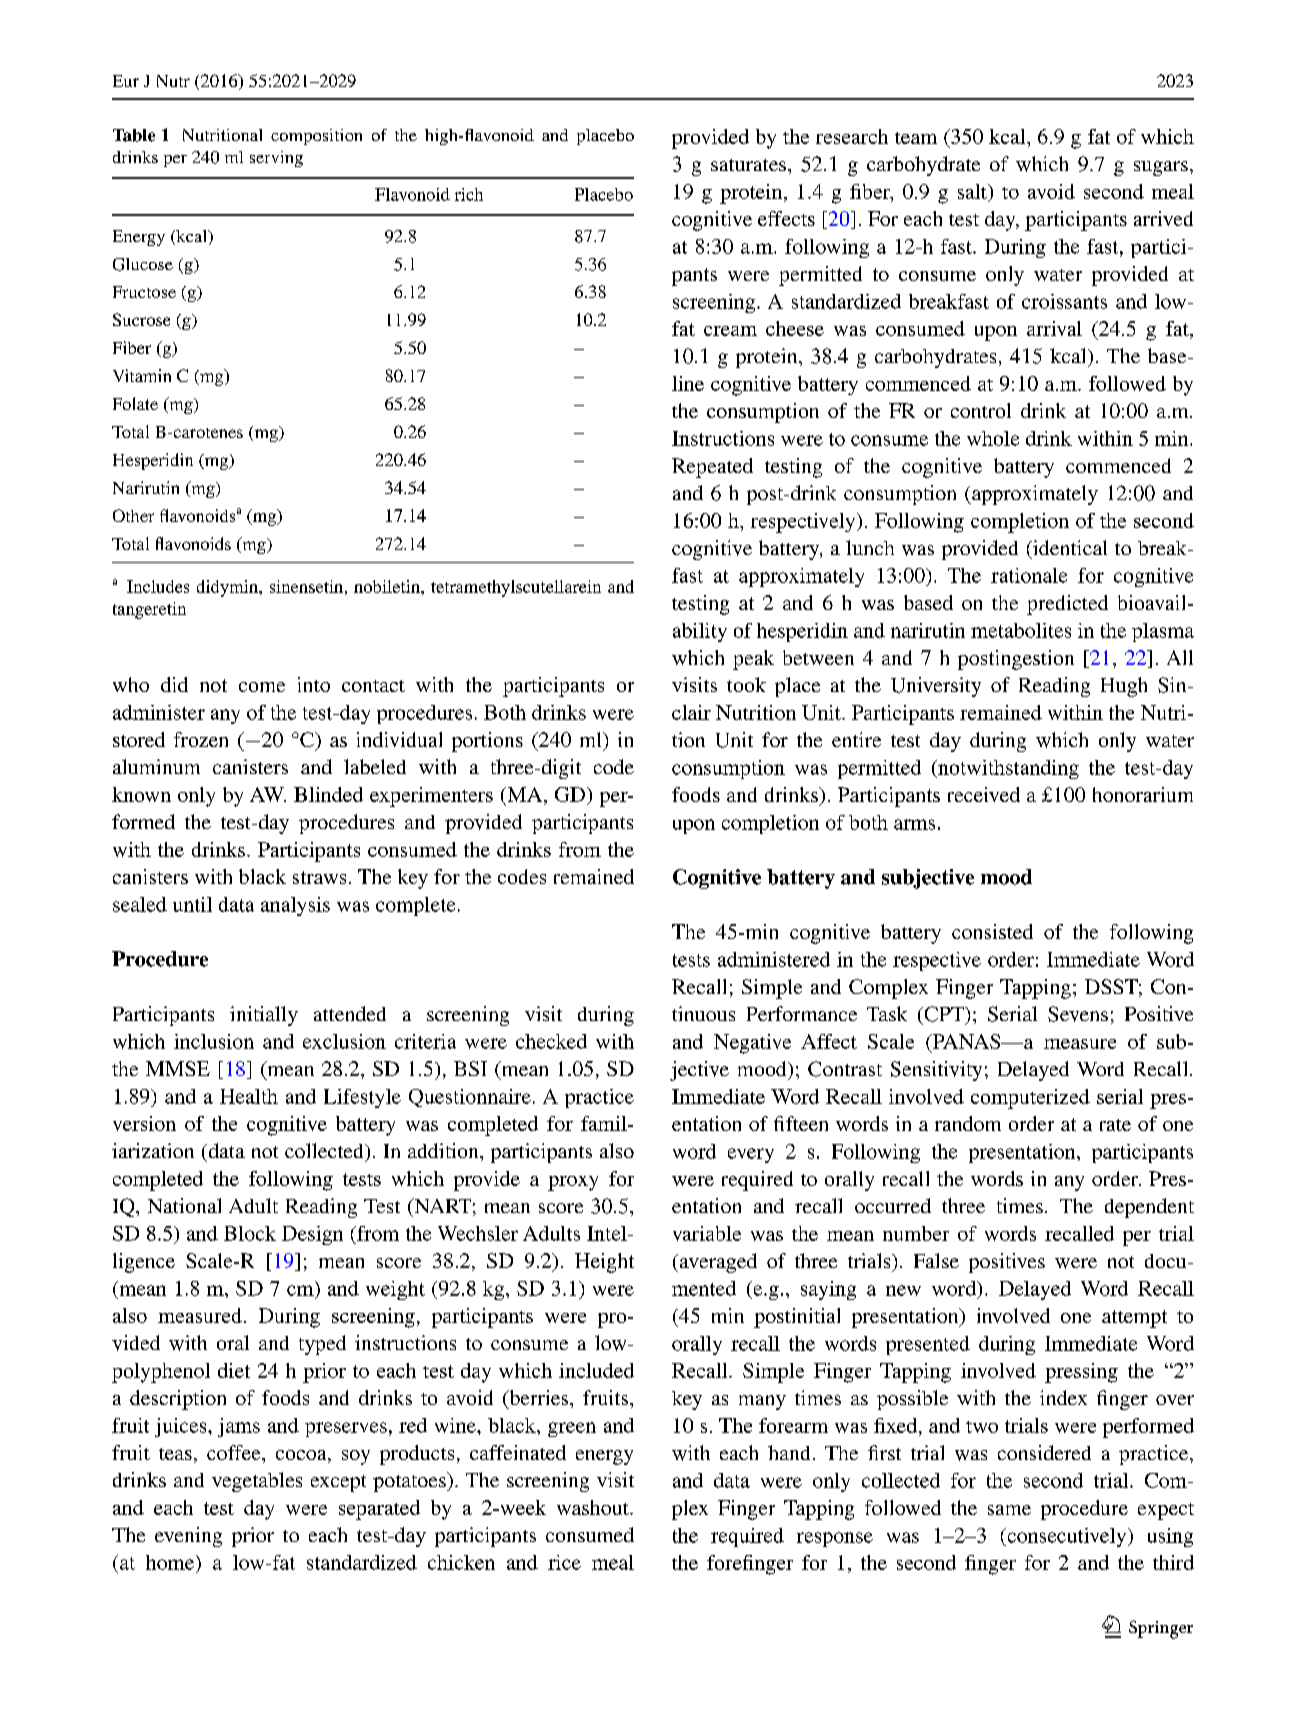 Image resolution: width=1306 pixels, height=1735 pixels. What do you see at coordinates (188, 1537) in the page?
I see `evening` at bounding box center [188, 1537].
